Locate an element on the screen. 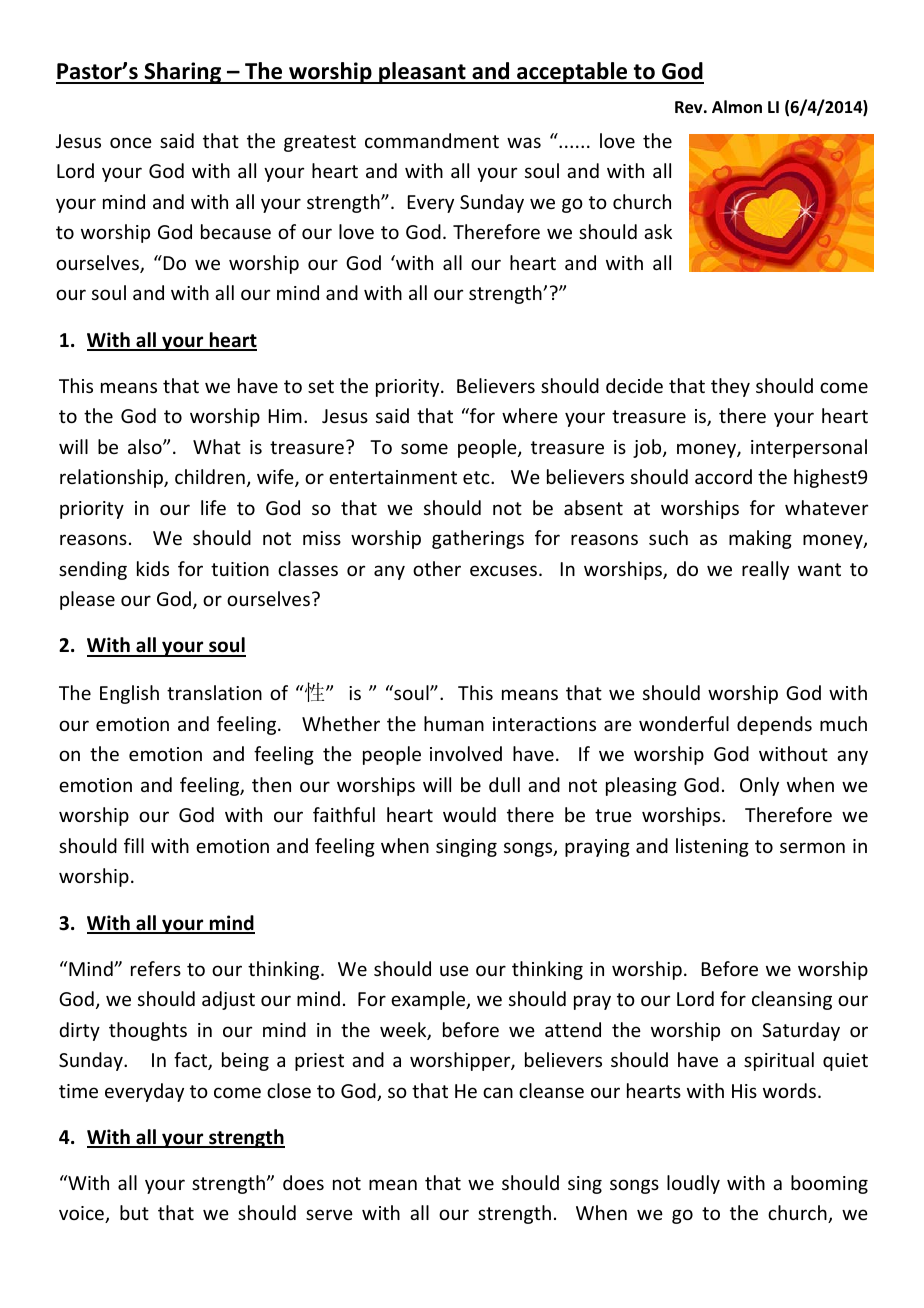 The height and width of the screenshot is (1308, 924). can is located at coordinates (498, 1092).
